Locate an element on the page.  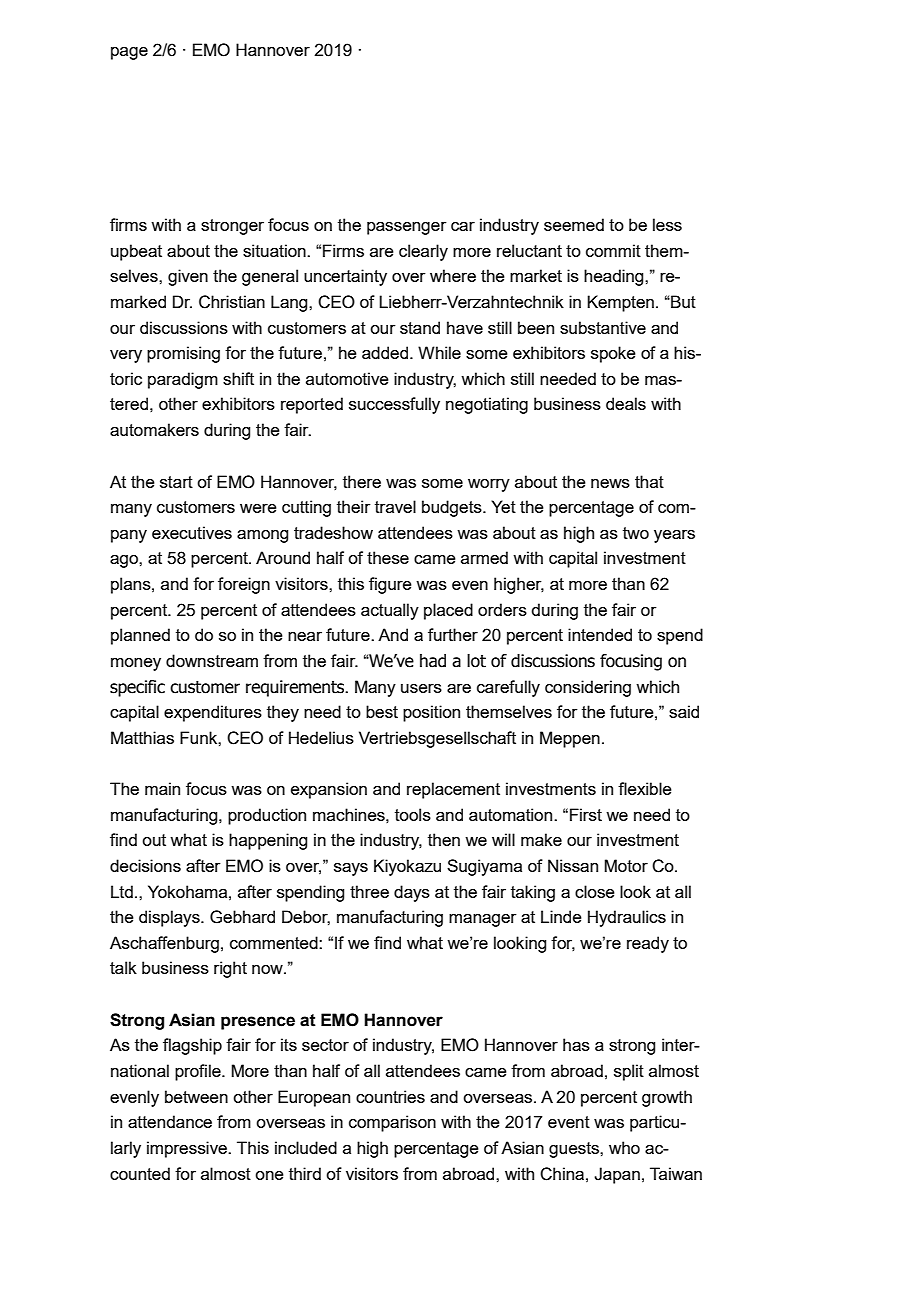
page is located at coordinates (129, 53).
